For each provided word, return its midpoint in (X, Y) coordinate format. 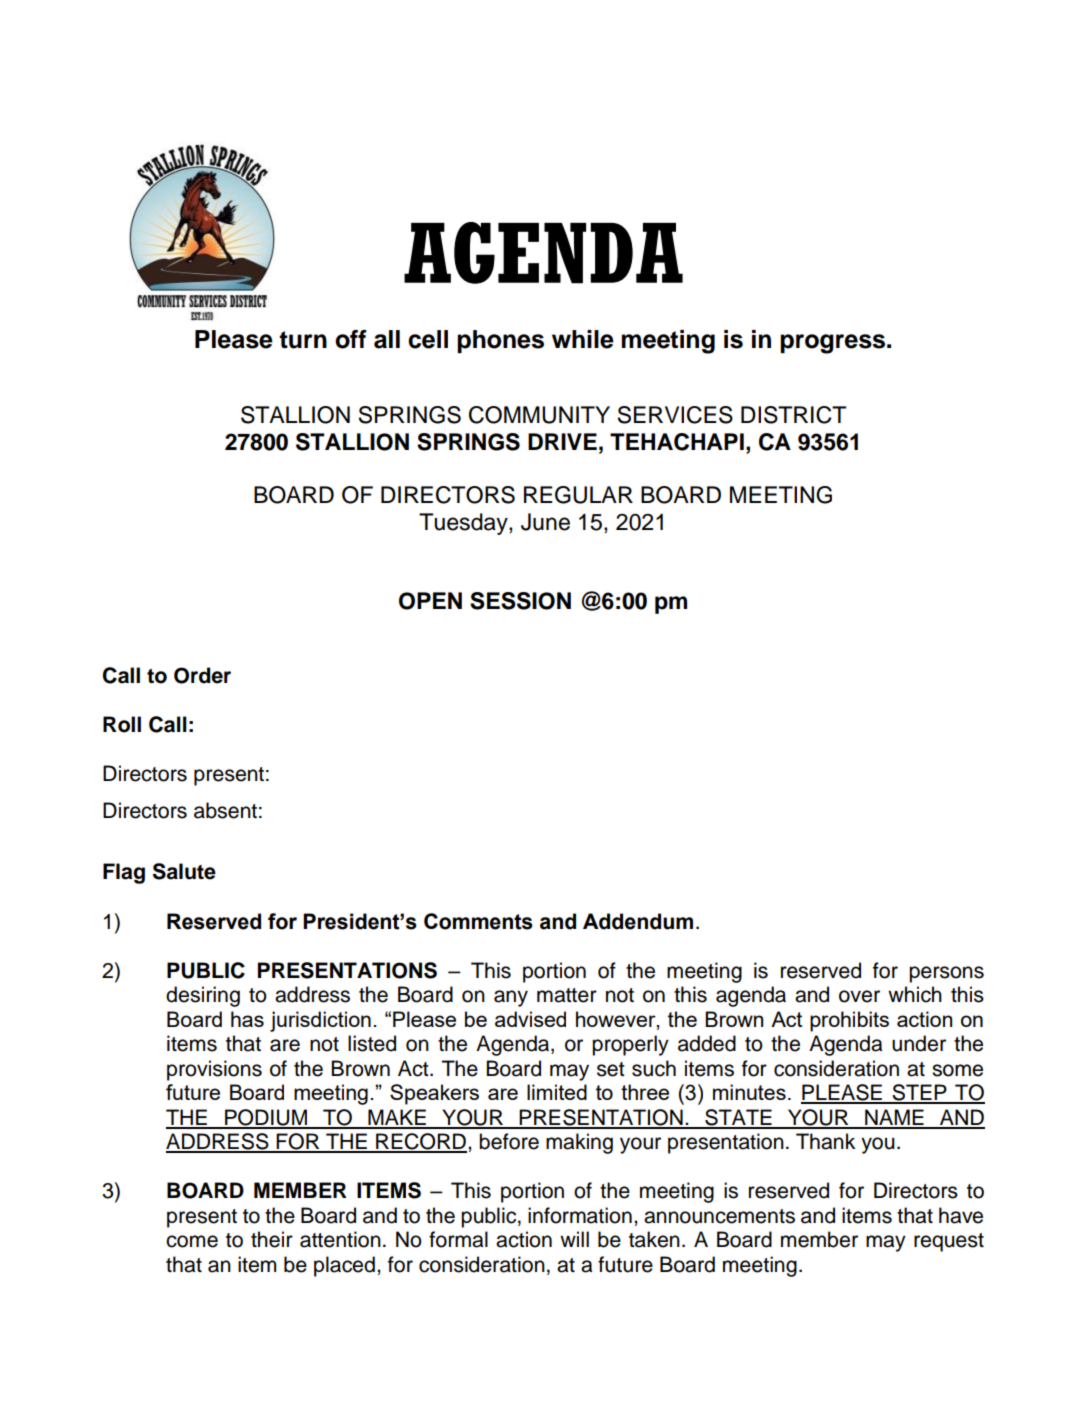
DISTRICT (793, 415)
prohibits (849, 1021)
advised (530, 1019)
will (574, 1239)
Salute (184, 871)
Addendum (638, 921)
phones (500, 341)
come (192, 1241)
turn (303, 340)
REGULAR (578, 495)
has (247, 1019)
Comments (478, 921)
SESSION (520, 601)
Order (202, 675)
